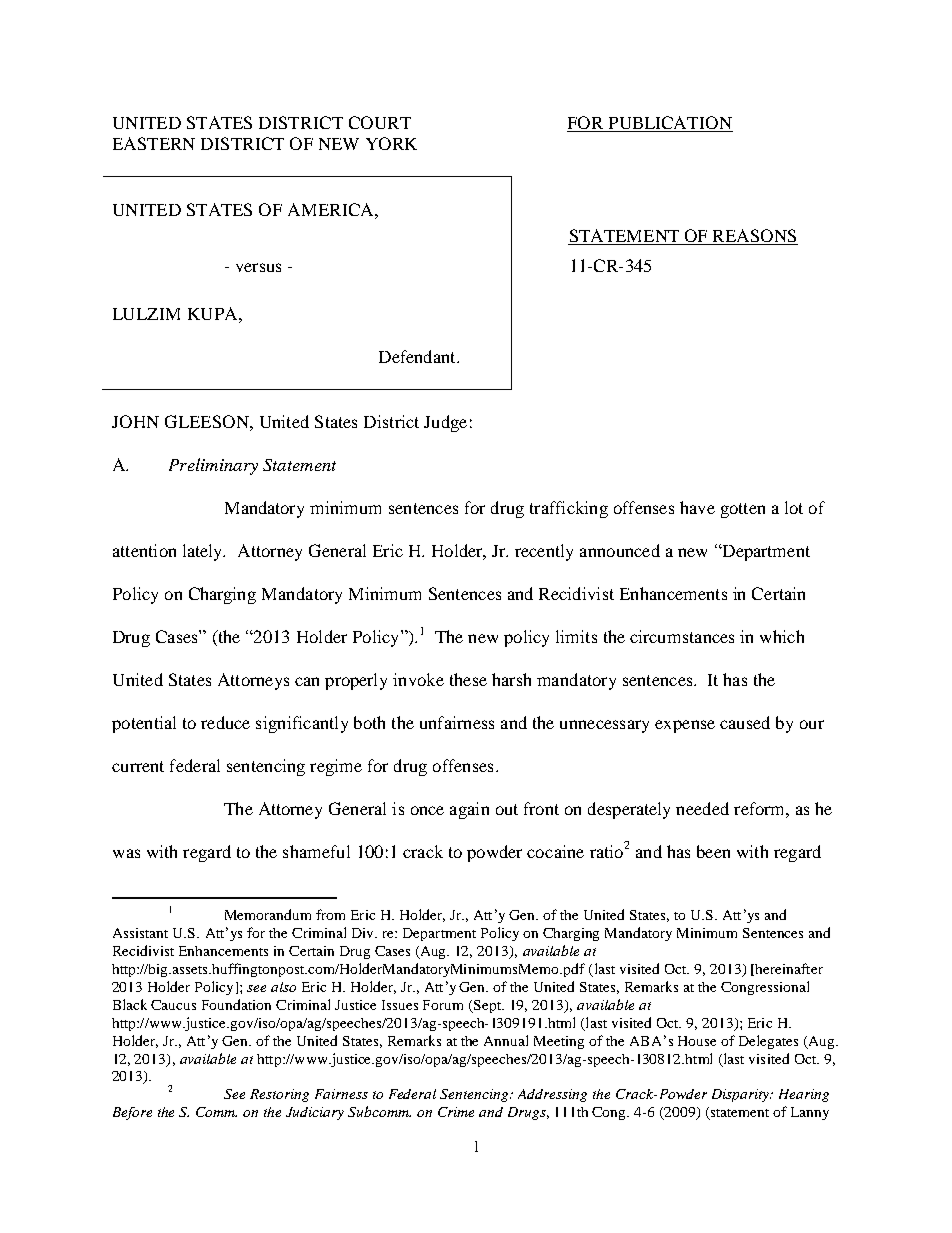 This screenshot has height=1233, width=952. What do you see at coordinates (154, 143) in the screenshot?
I see `EASTERN` at bounding box center [154, 143].
